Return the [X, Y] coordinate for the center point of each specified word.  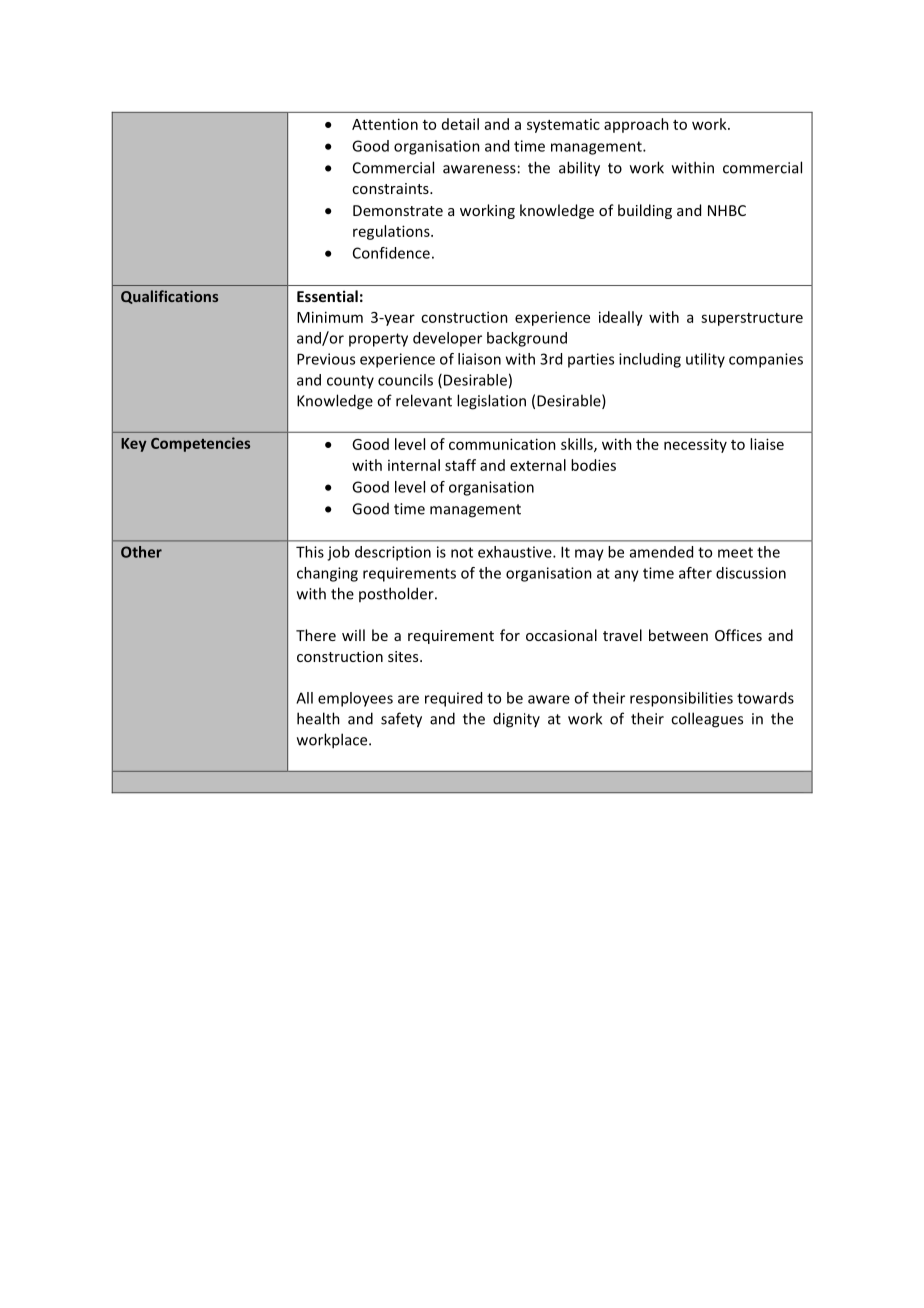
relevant [424, 400]
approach [636, 125]
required [453, 699]
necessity [695, 445]
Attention [385, 124]
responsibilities [681, 699]
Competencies [200, 444]
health [318, 718]
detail [460, 124]
